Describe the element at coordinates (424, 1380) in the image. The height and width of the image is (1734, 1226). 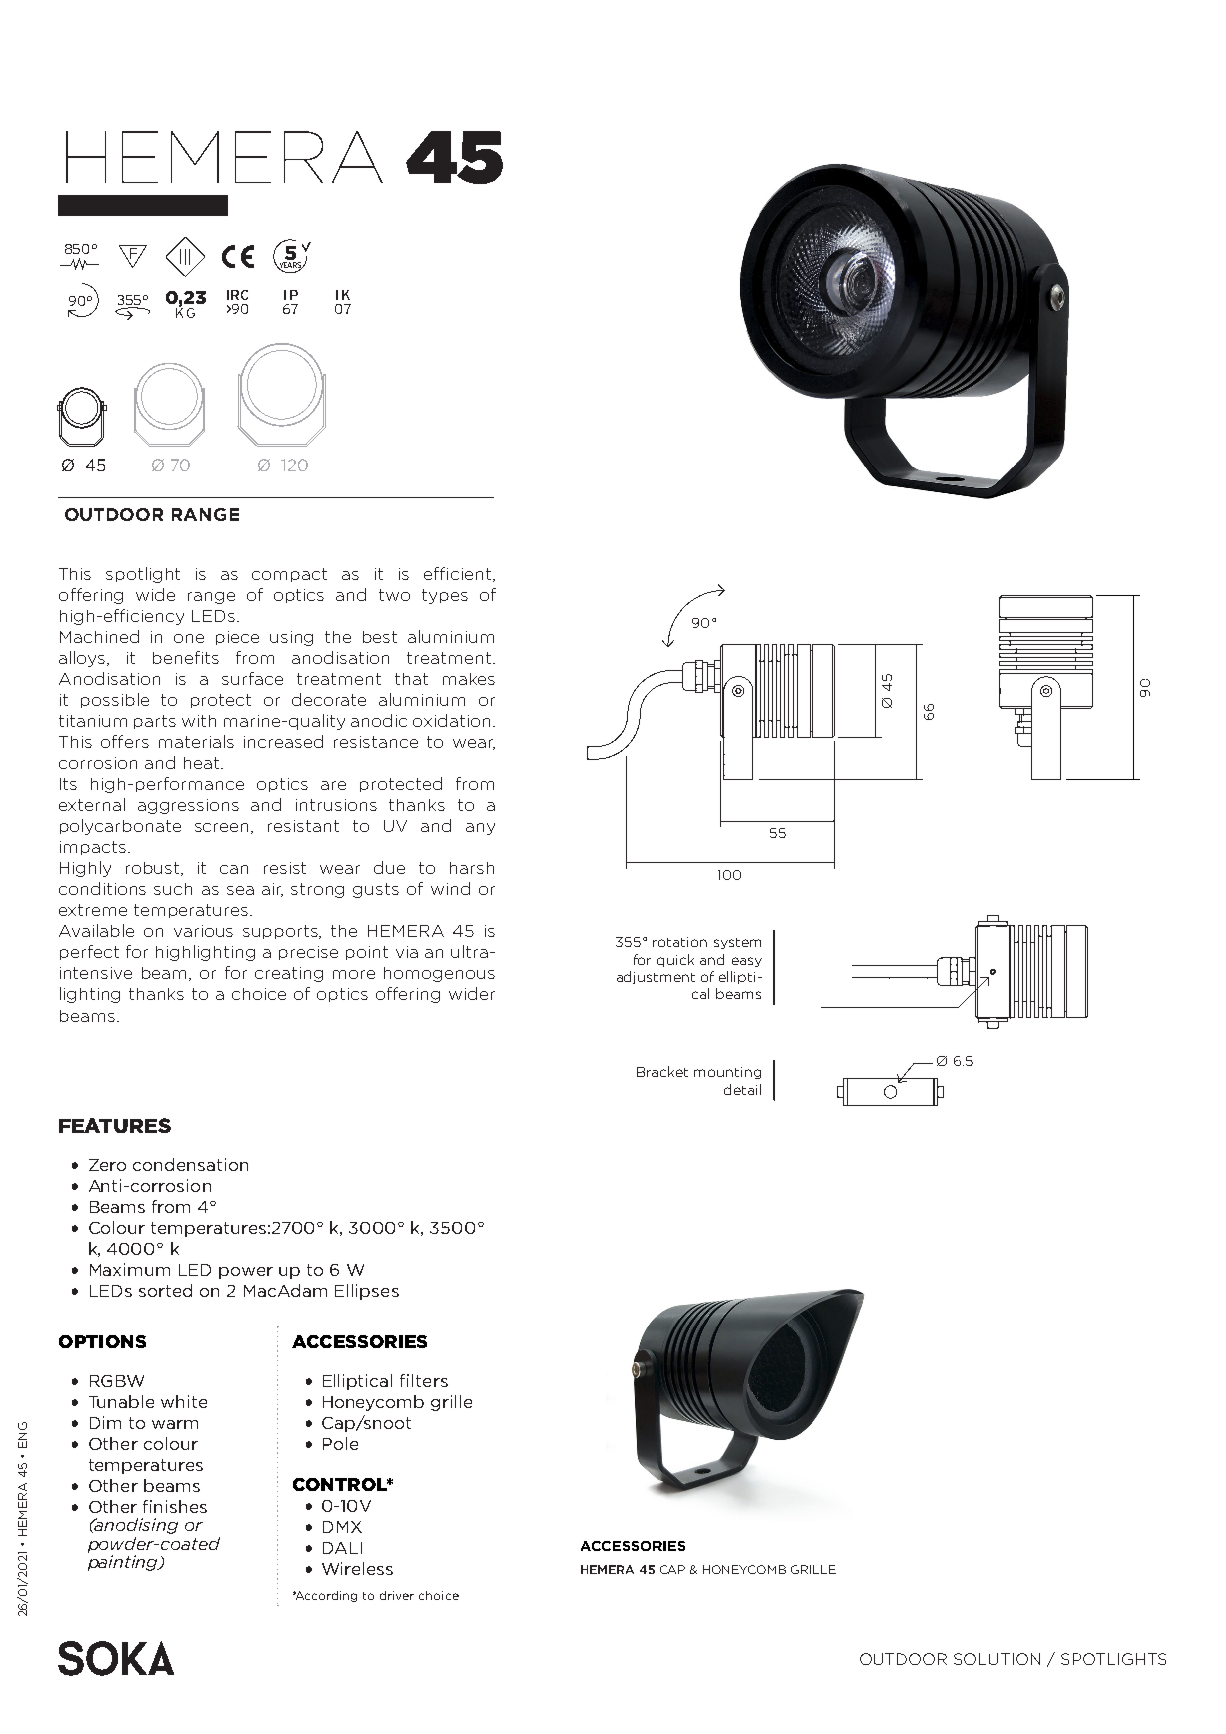
I see `filters` at that location.
